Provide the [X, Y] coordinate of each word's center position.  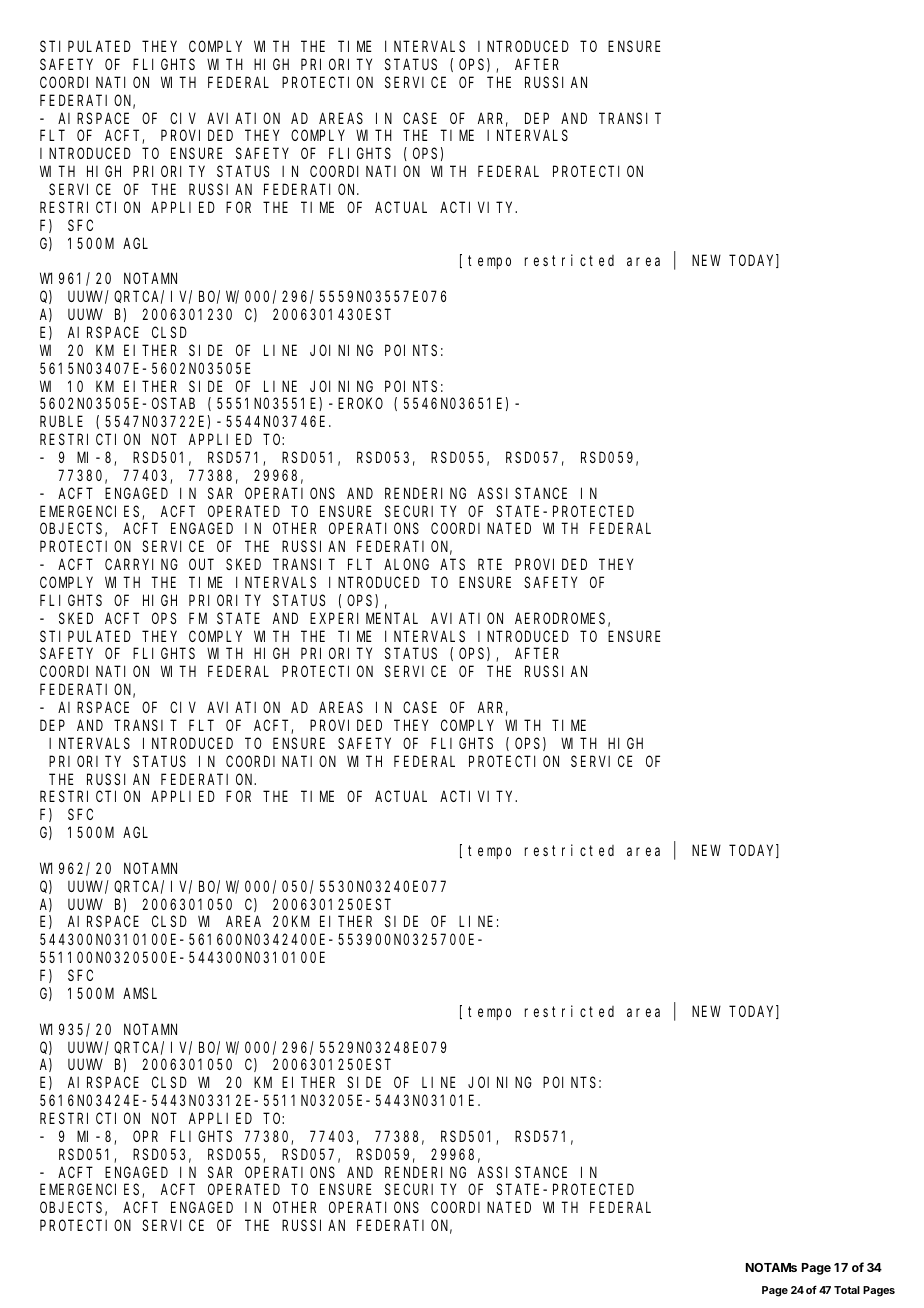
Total [847, 1290]
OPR [145, 1136]
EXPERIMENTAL [364, 618]
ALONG [406, 564]
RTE [490, 564]
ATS [452, 564]
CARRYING [141, 564]
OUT [201, 564]
